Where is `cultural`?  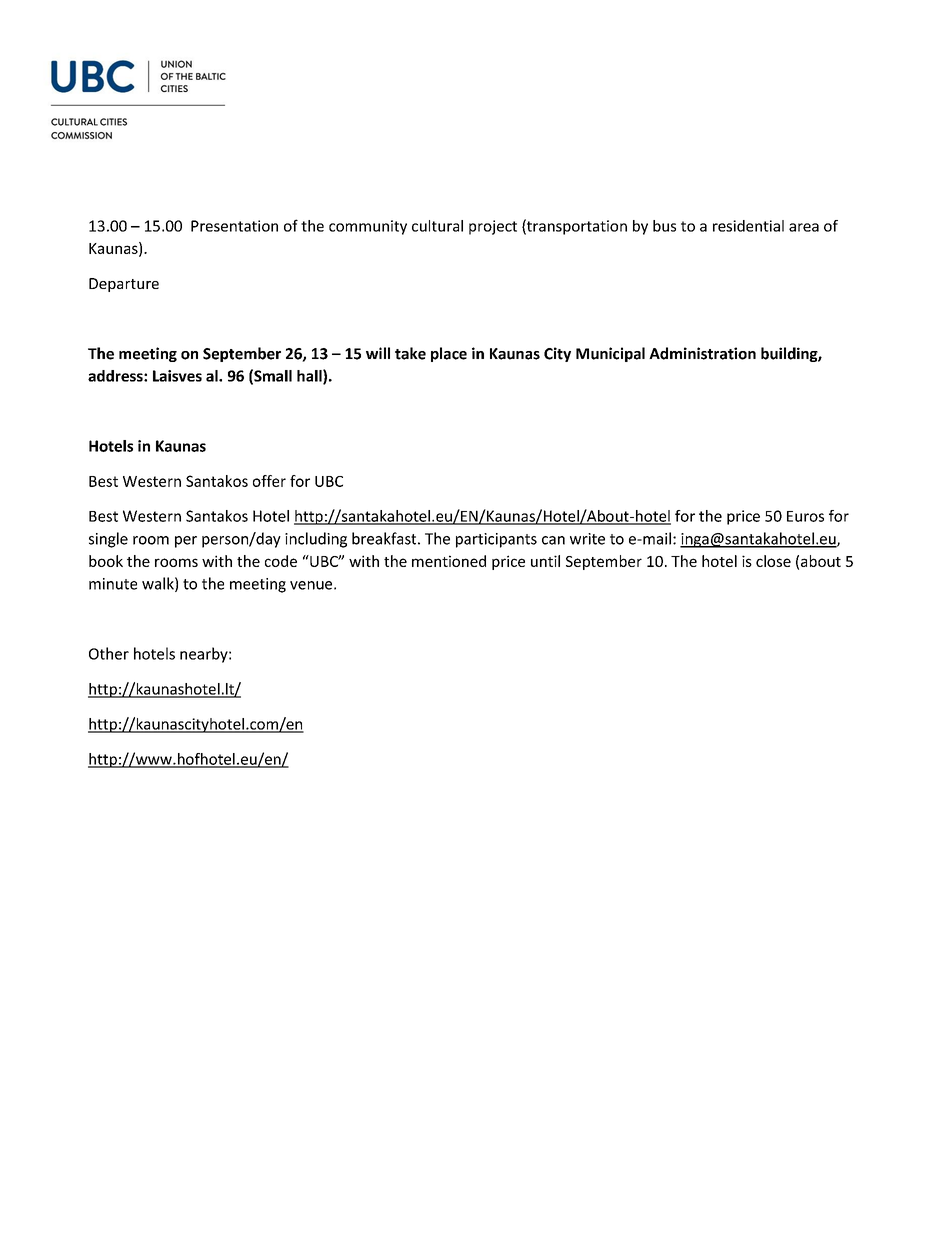 cultural is located at coordinates (437, 226).
